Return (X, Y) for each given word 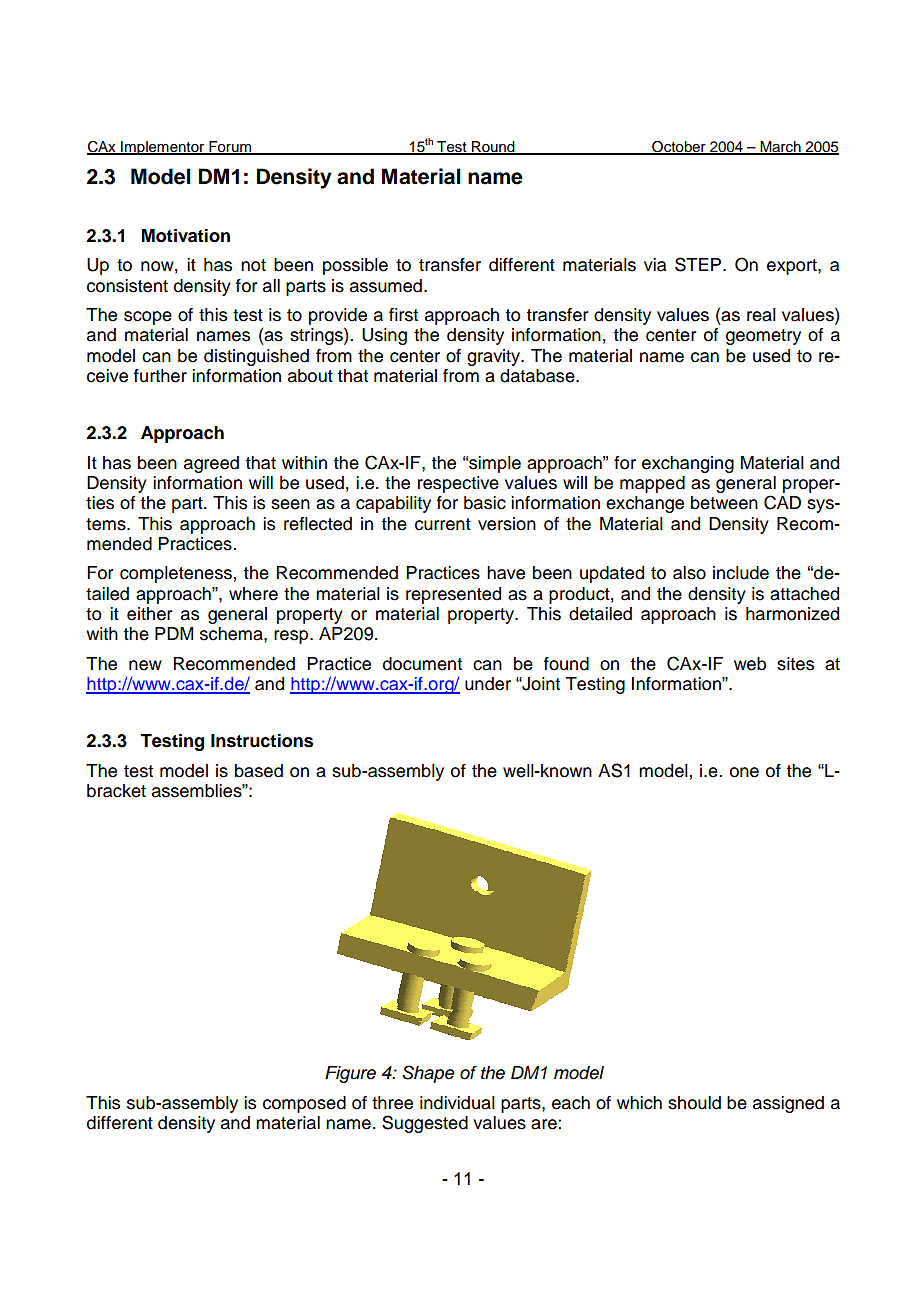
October (679, 148)
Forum (230, 148)
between (724, 503)
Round (493, 148)
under (488, 684)
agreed (211, 464)
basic (485, 503)
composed (304, 1104)
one (744, 772)
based (259, 771)
